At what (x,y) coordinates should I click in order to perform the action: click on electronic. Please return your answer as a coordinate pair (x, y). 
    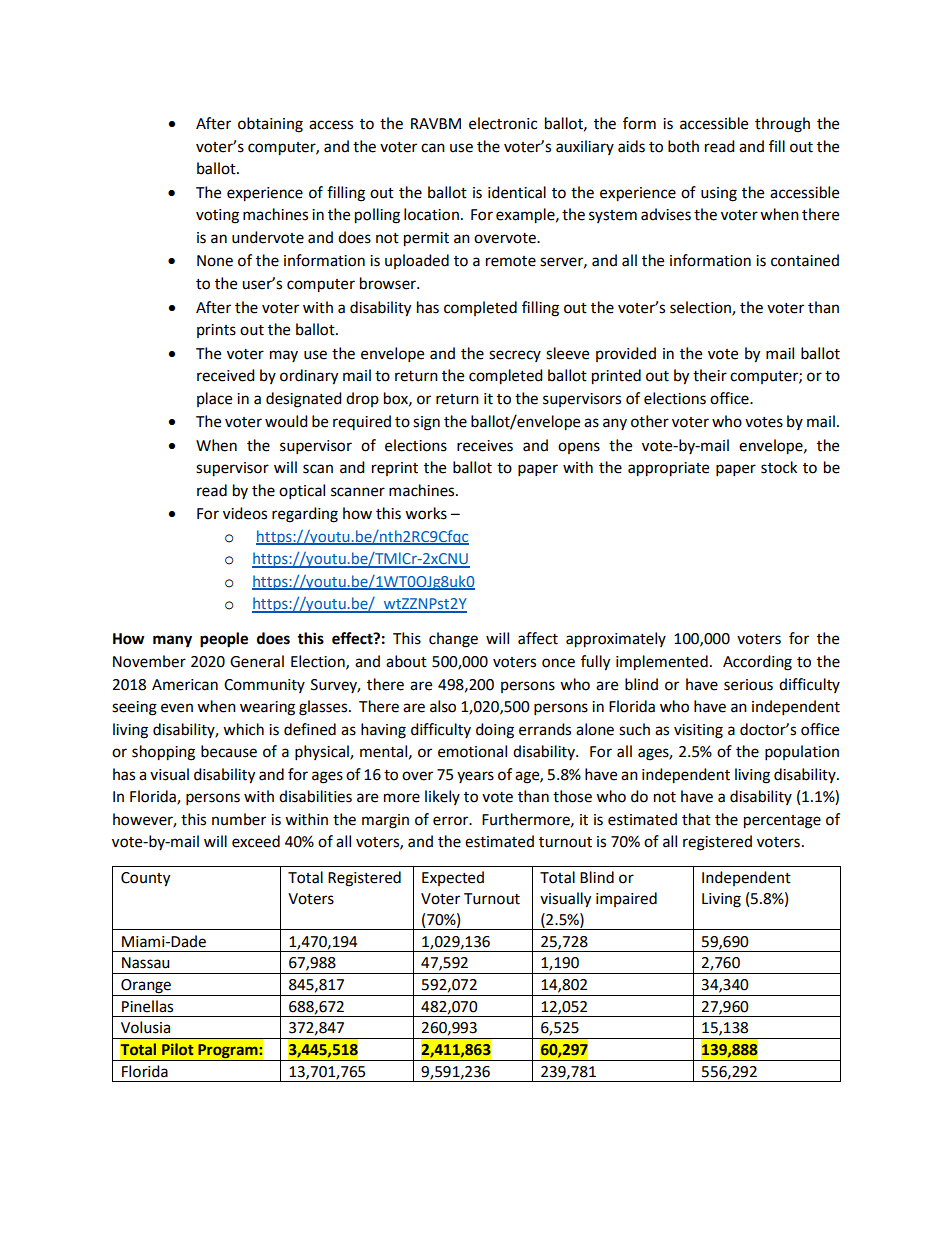
    Looking at the image, I should click on (503, 123).
